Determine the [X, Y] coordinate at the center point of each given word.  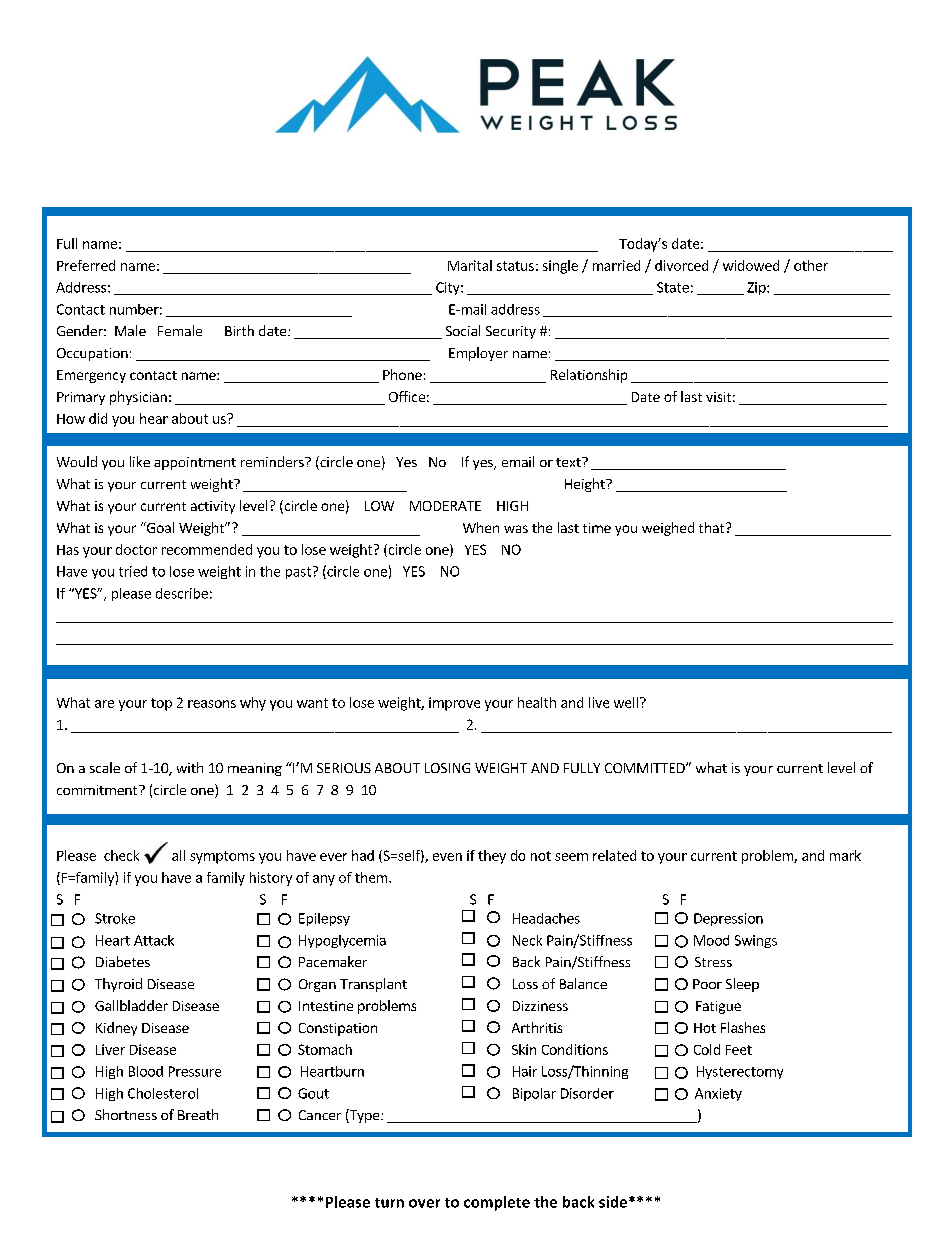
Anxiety [718, 1094]
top [161, 704]
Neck [527, 940]
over [424, 1203]
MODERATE [445, 506]
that [713, 527]
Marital [470, 265]
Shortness [126, 1114]
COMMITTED [646, 768]
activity [213, 507]
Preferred [86, 265]
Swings [756, 941]
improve [454, 704]
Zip [757, 288]
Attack [154, 940]
